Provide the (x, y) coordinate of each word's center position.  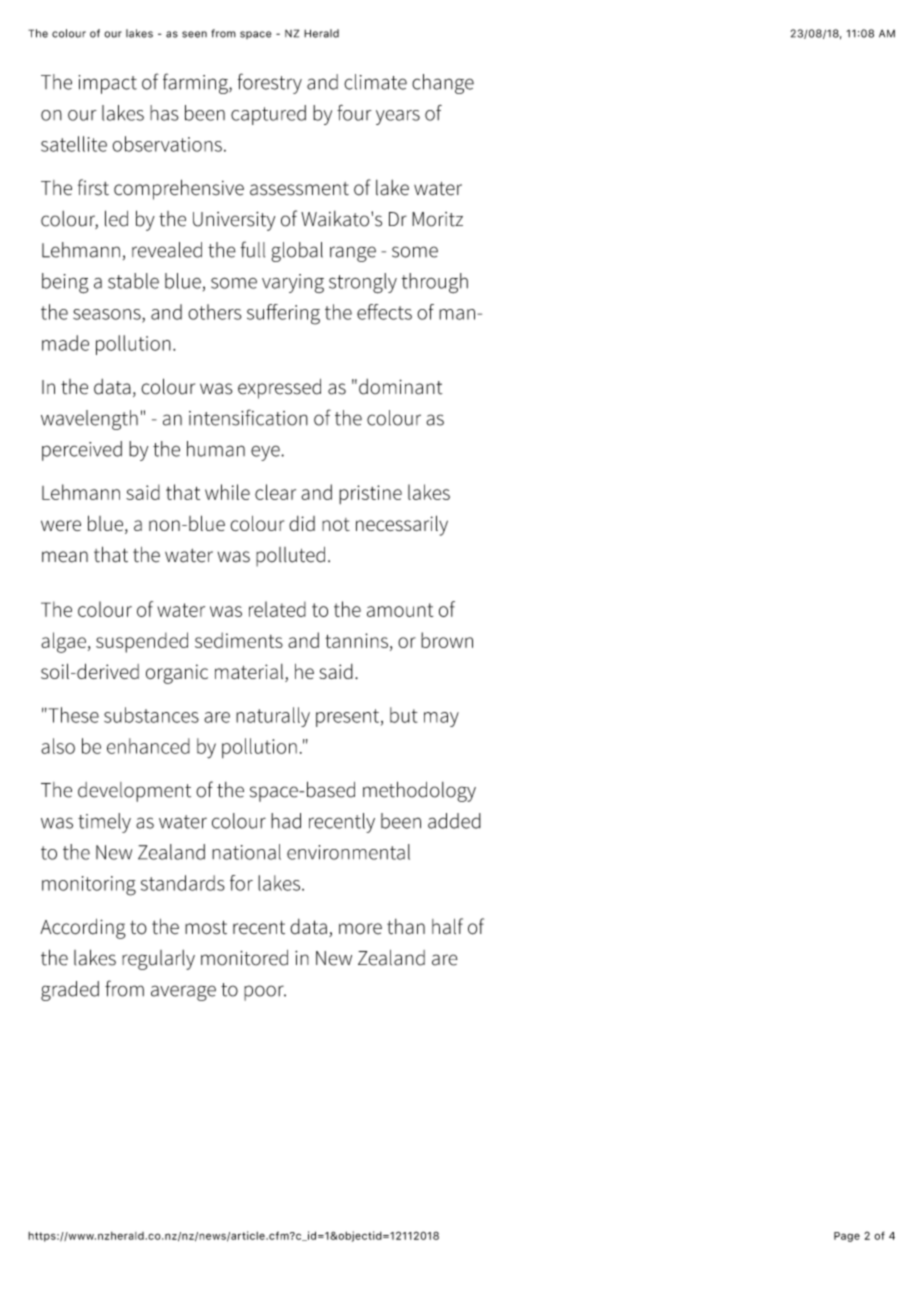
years (398, 117)
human (216, 449)
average (183, 993)
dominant (400, 387)
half (447, 926)
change (443, 84)
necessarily (402, 525)
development (134, 792)
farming (196, 83)
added (454, 821)
